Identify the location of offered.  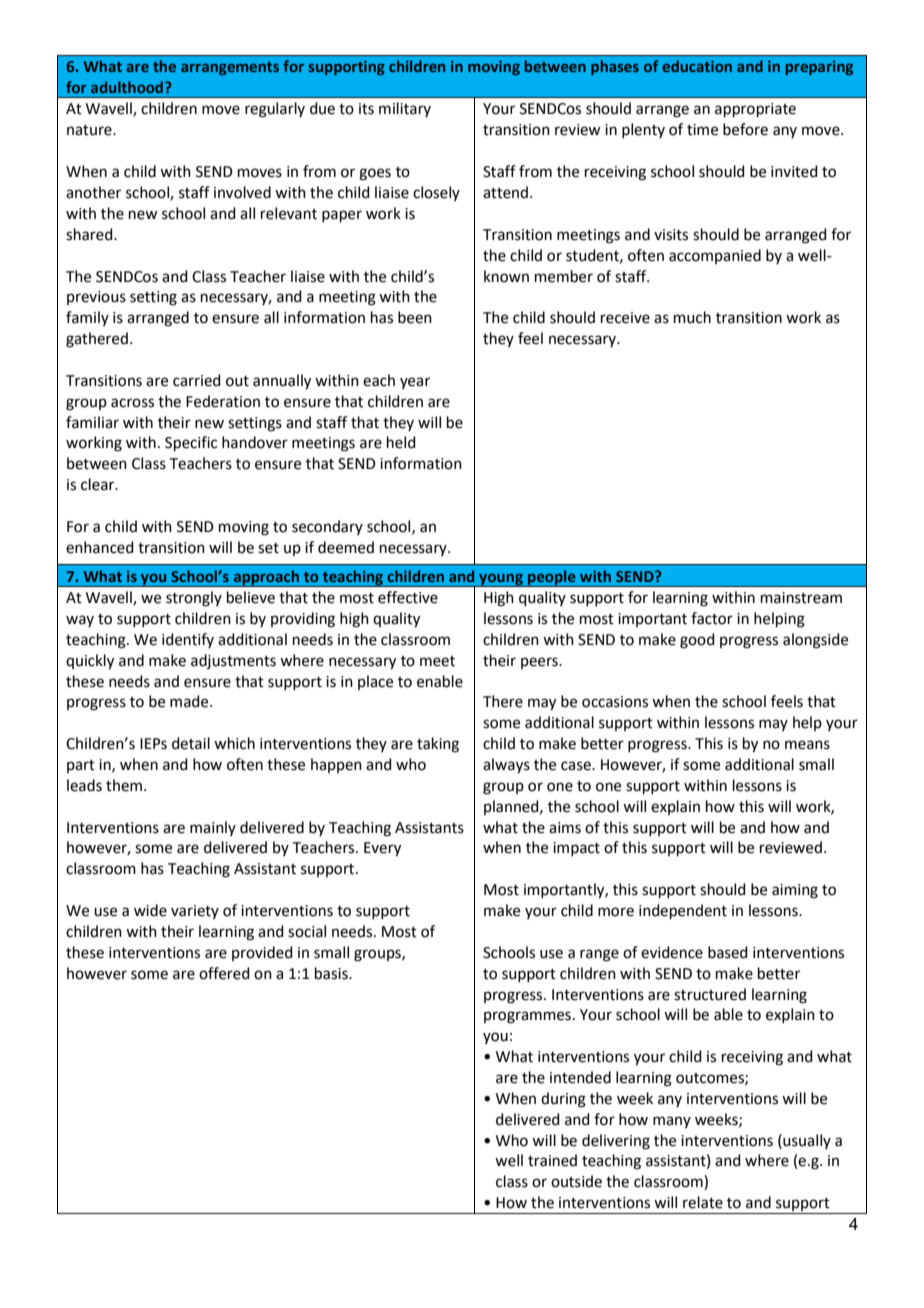
(224, 973).
